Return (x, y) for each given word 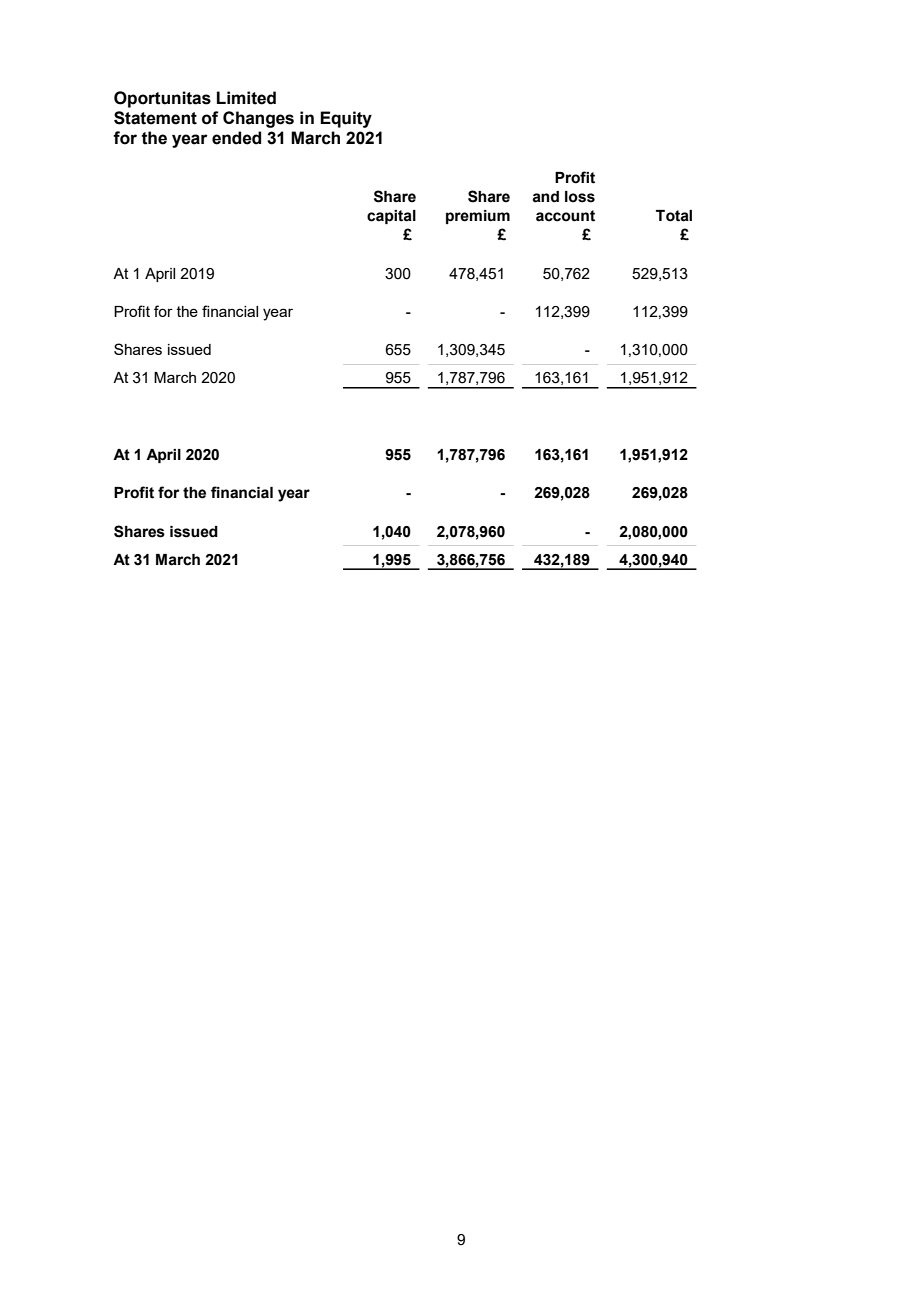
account (565, 216)
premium (478, 217)
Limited (246, 98)
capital (391, 217)
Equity (346, 119)
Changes (258, 119)
